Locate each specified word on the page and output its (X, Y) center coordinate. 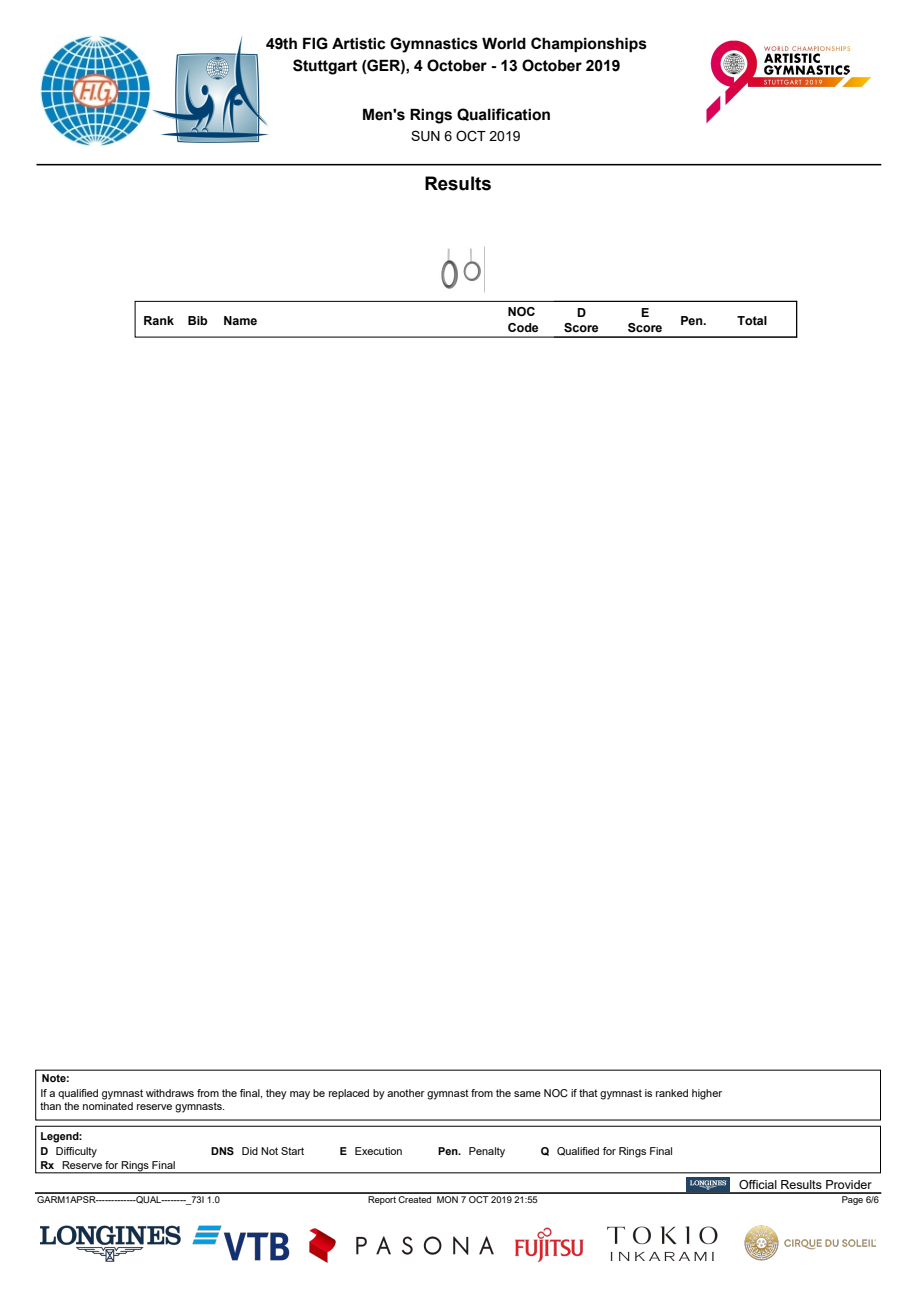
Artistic (358, 43)
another (406, 1093)
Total (752, 320)
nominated (108, 1106)
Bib (198, 320)
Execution (378, 1151)
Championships (589, 44)
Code (523, 327)
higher (707, 1094)
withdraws (170, 1093)
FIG (315, 43)
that (588, 1093)
